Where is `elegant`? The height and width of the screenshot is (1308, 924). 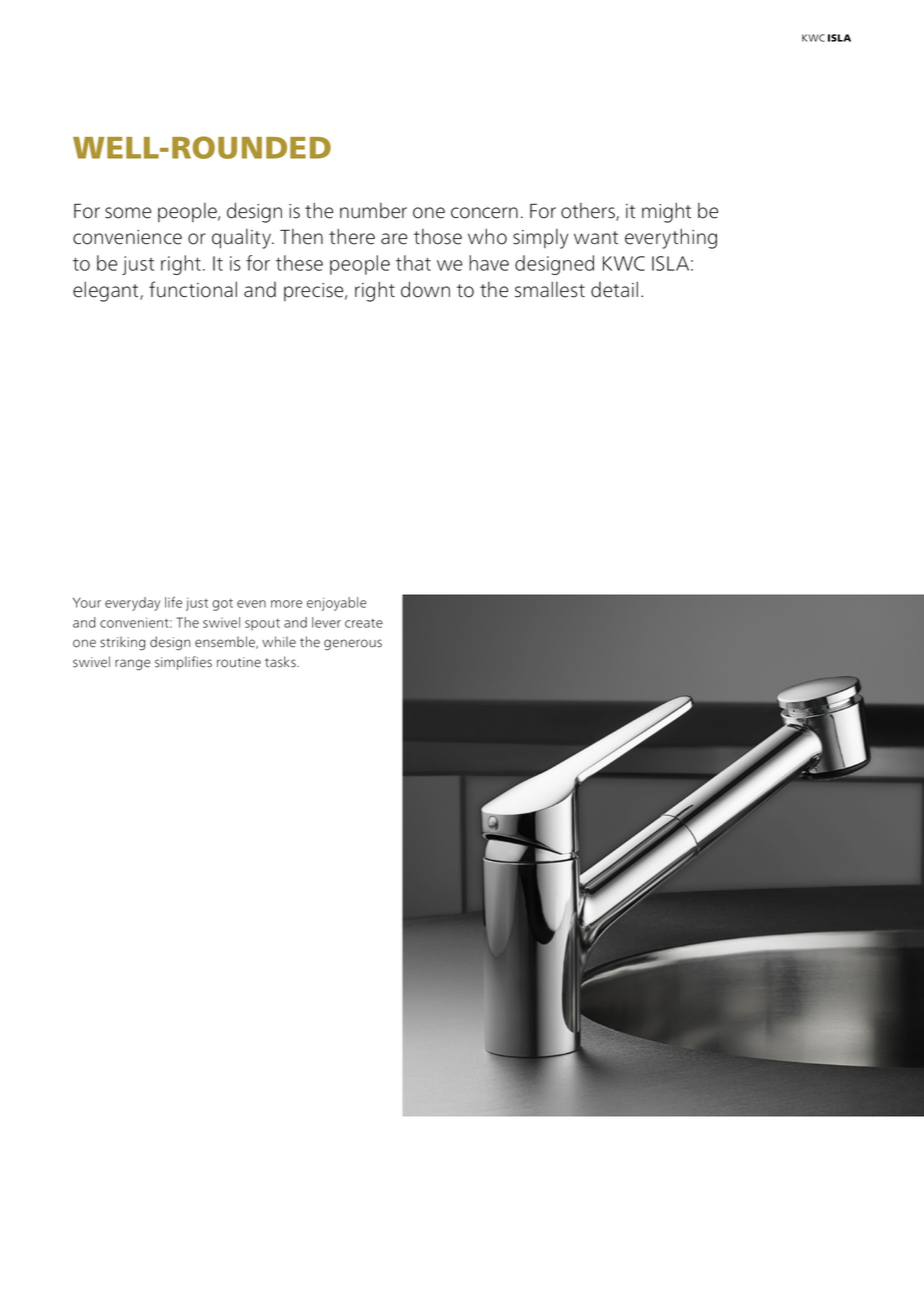 elegant is located at coordinates (107, 291).
